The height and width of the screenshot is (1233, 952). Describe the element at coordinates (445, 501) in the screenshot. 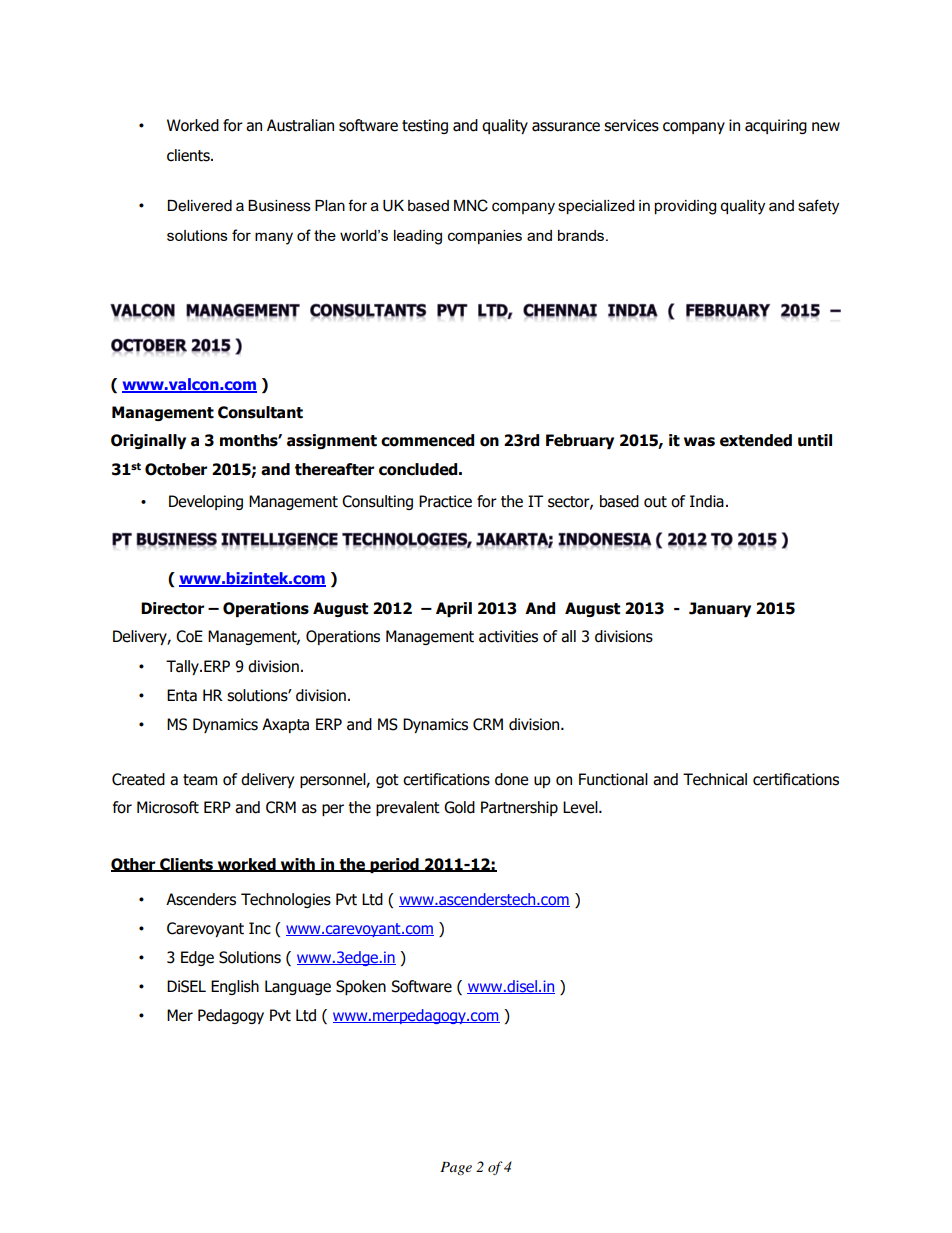

I see `Practice` at that location.
